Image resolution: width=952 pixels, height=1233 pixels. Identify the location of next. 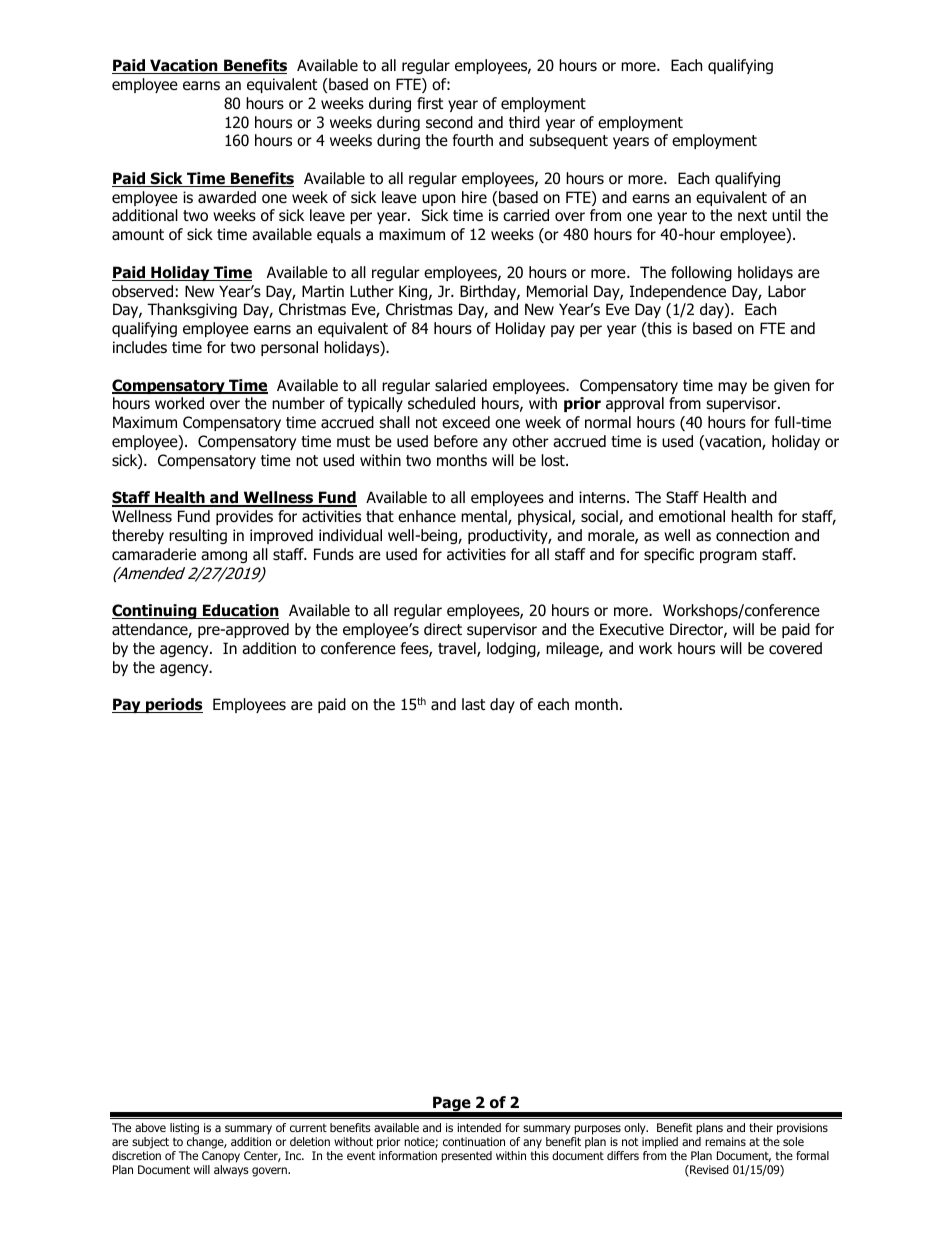
(752, 215).
